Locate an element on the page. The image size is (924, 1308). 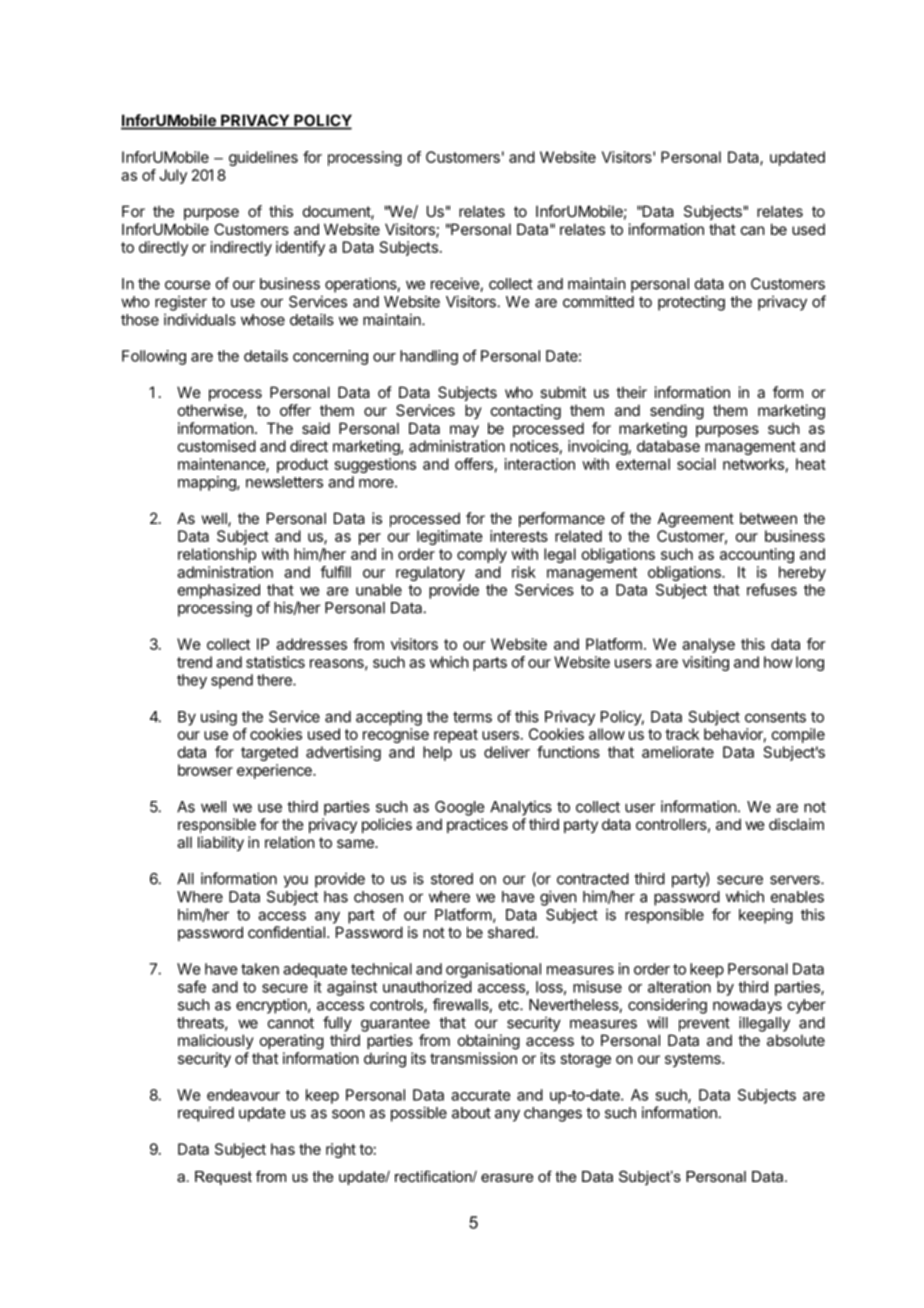
protecting is located at coordinates (691, 303).
